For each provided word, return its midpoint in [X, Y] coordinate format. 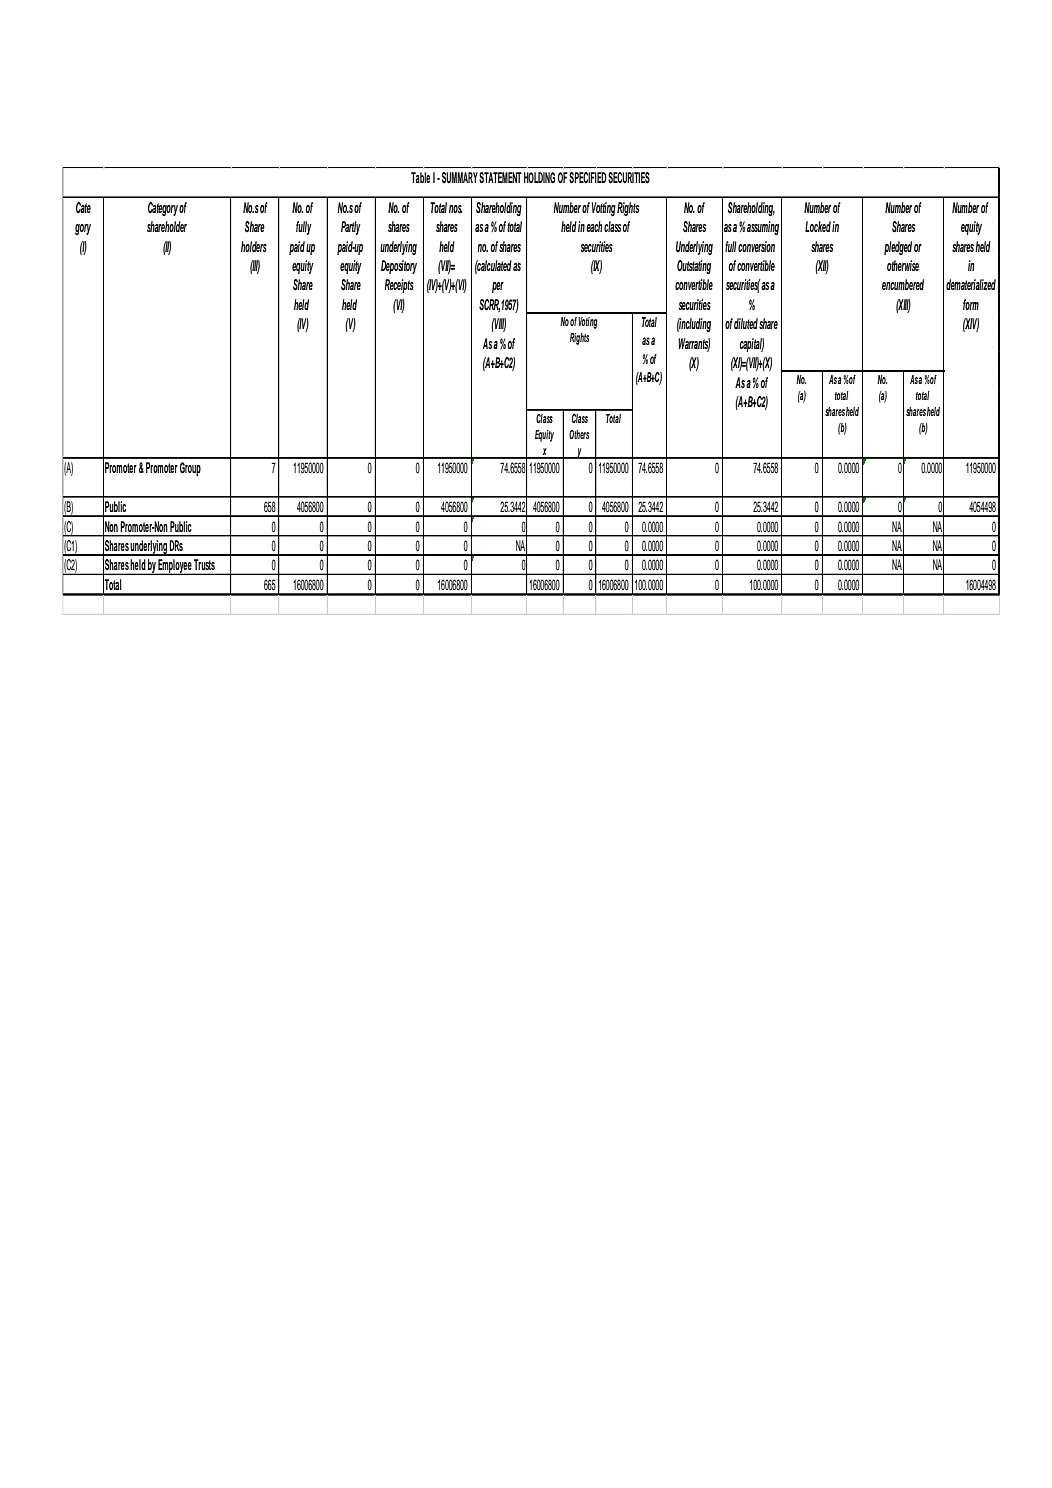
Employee [175, 567]
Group [190, 469]
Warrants [694, 344]
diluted [746, 323]
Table [420, 177]
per [498, 287]
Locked [818, 226]
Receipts [399, 286]
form [971, 304]
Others [579, 434]
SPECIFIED [588, 178]
